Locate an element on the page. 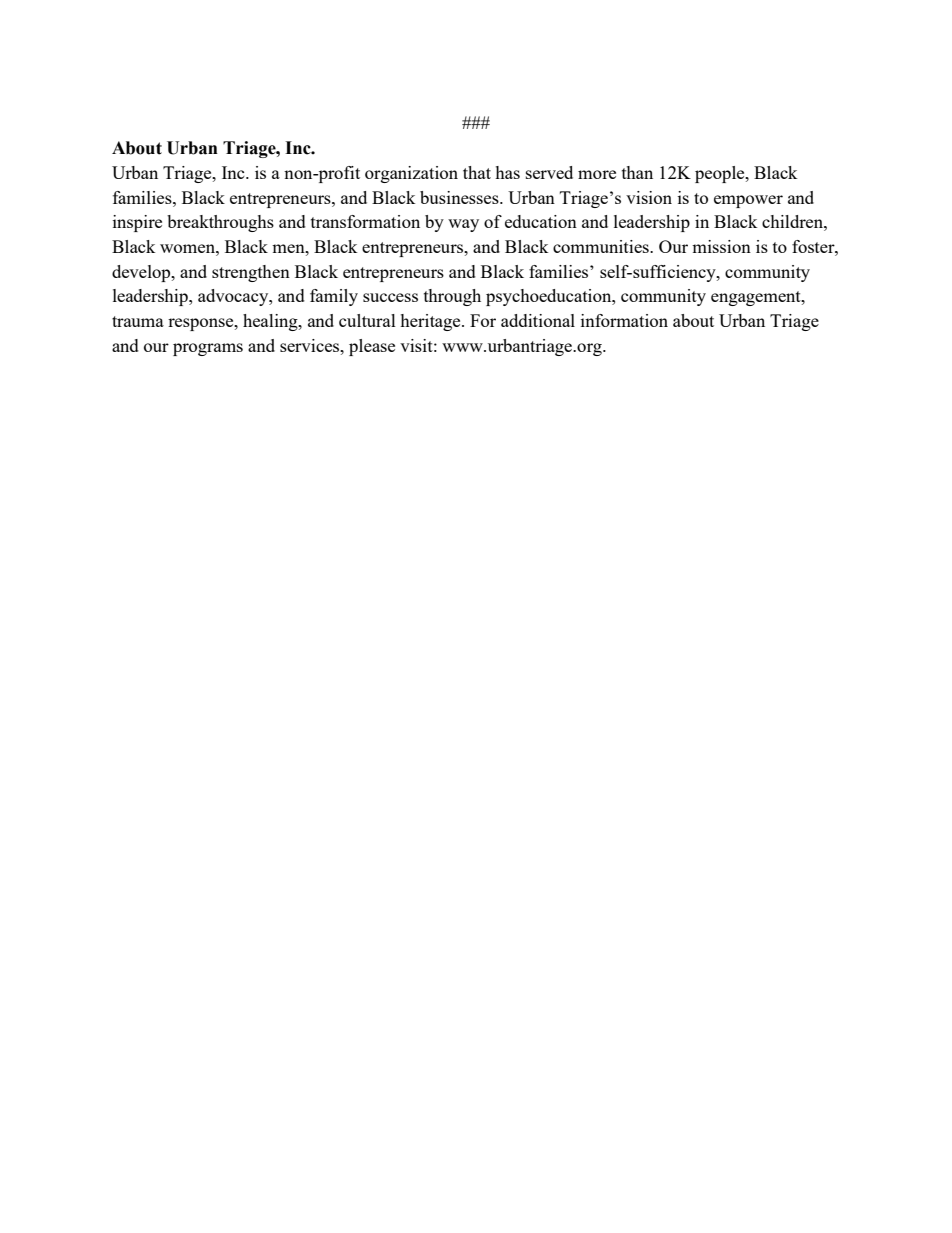 The width and height of the image is (952, 1233). inspire is located at coordinates (137, 223).
